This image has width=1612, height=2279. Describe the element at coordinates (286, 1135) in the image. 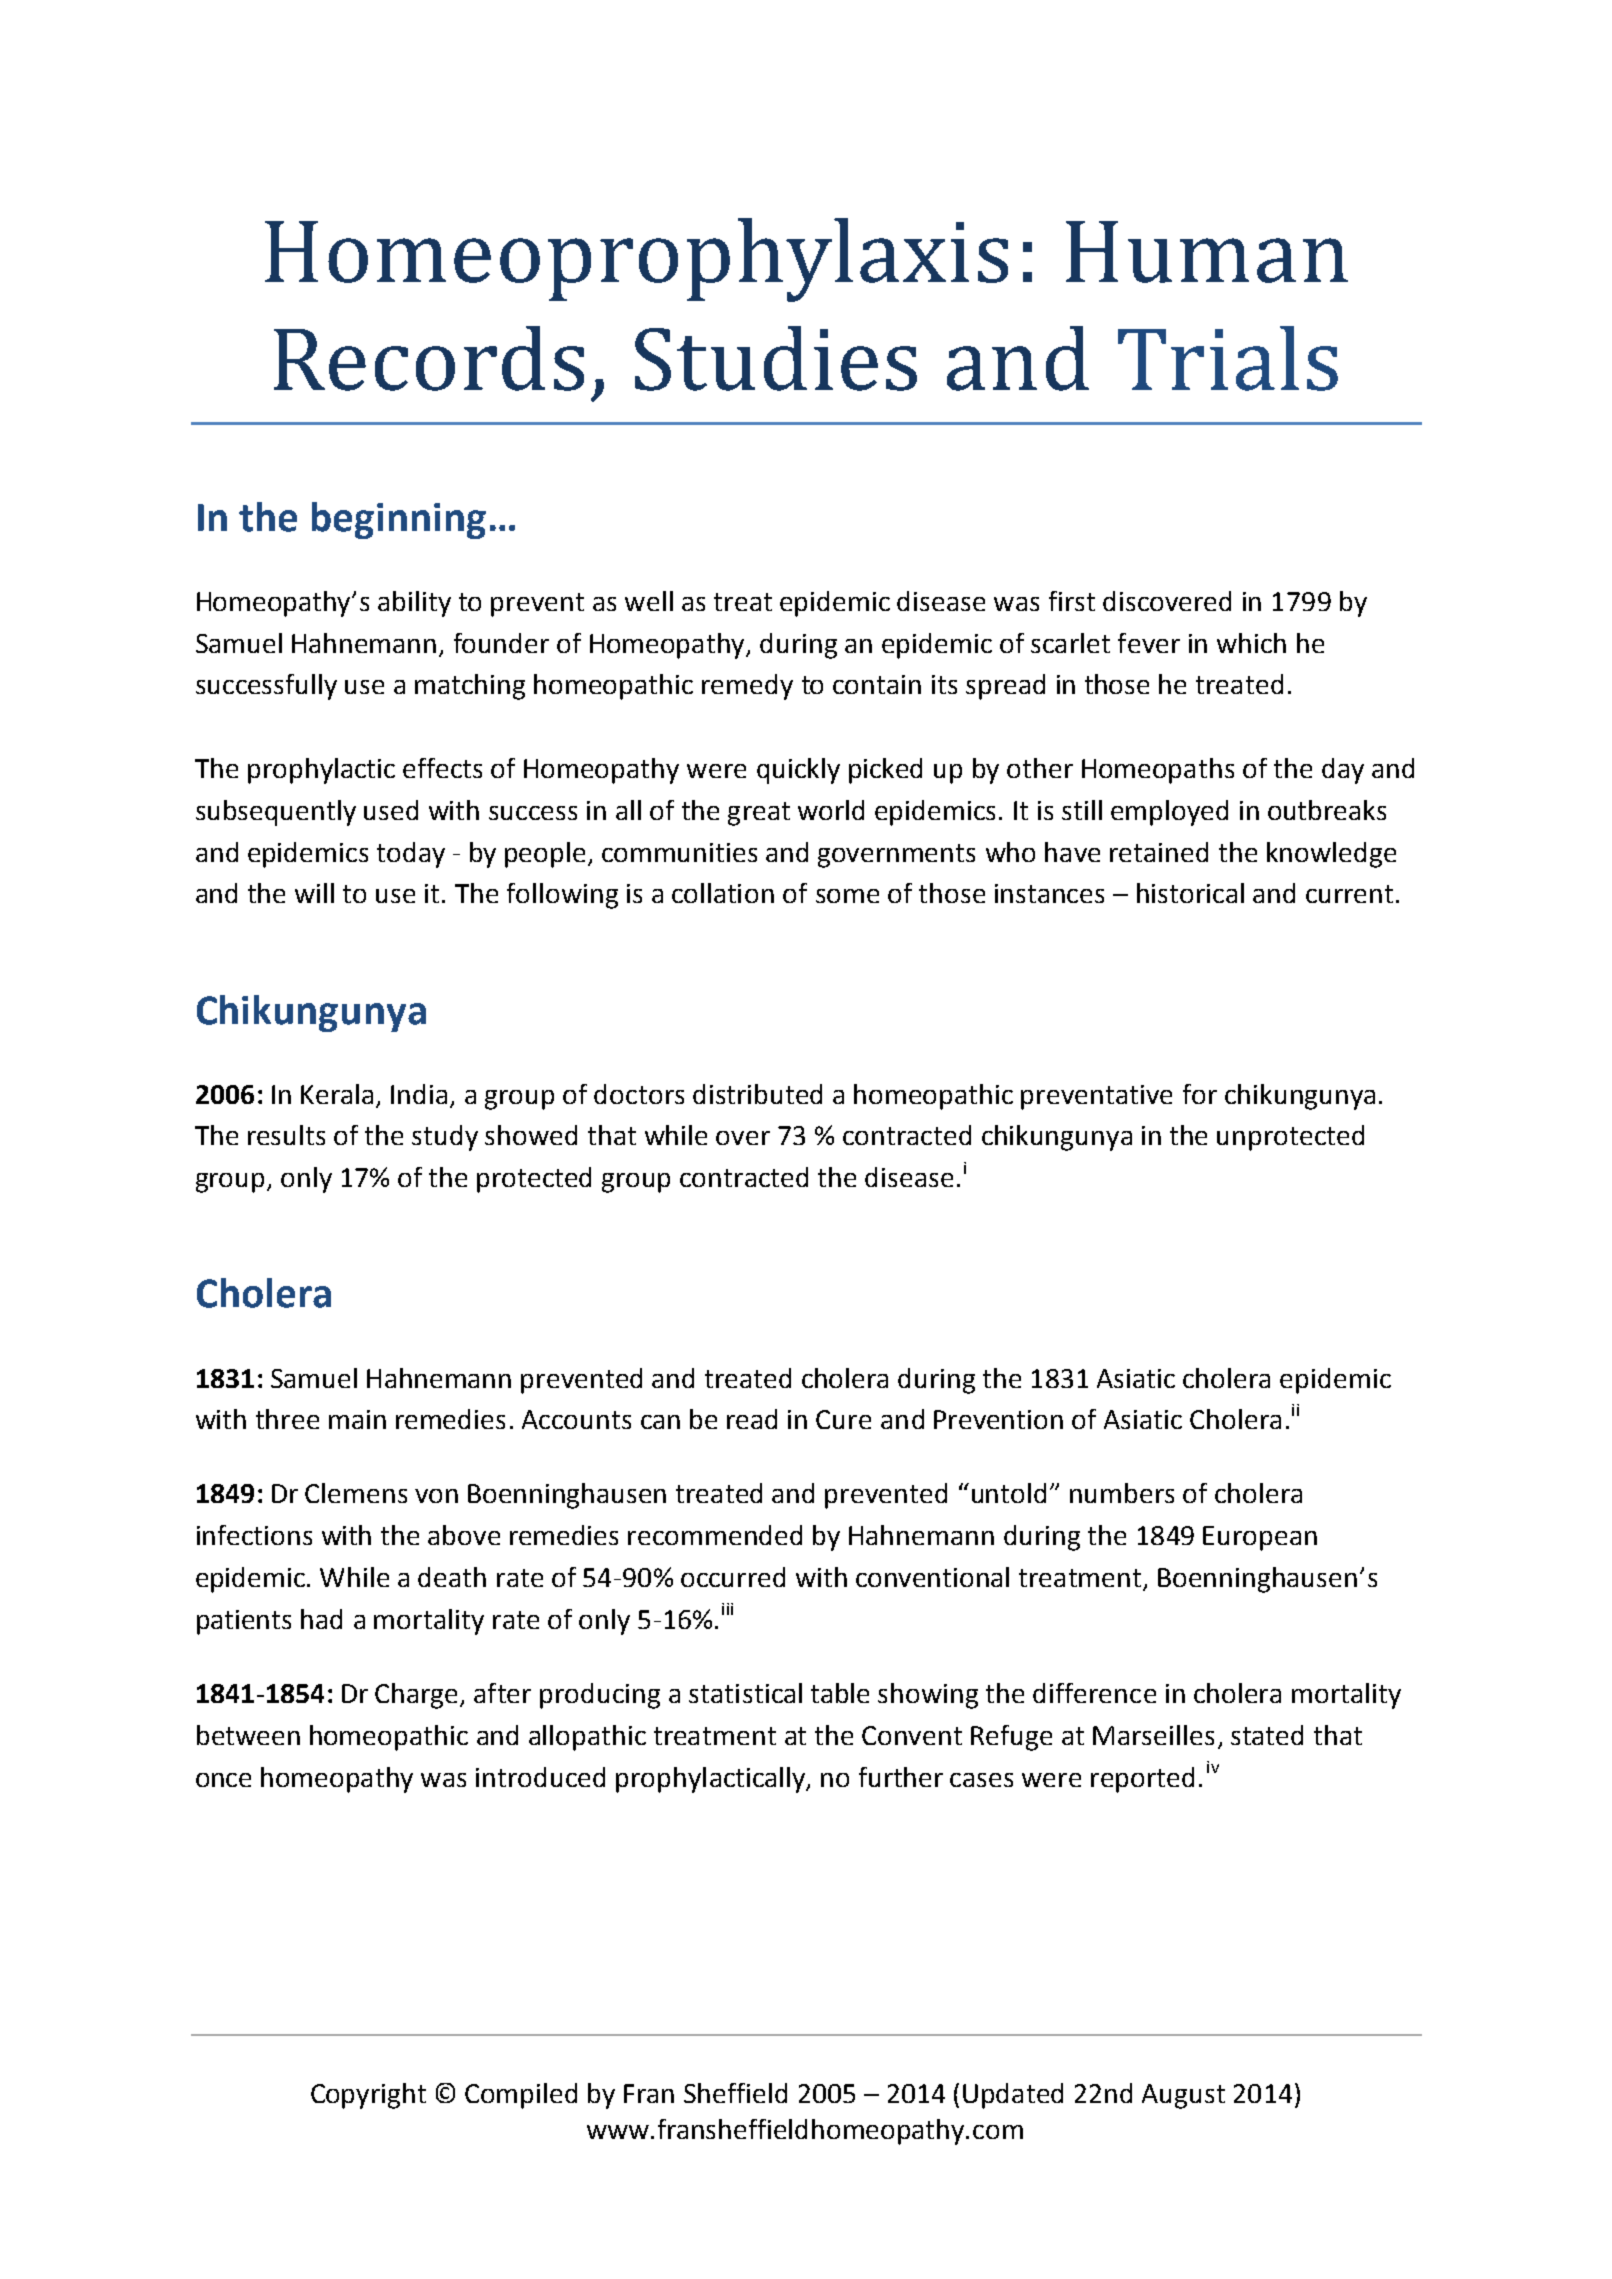

I see `results` at that location.
